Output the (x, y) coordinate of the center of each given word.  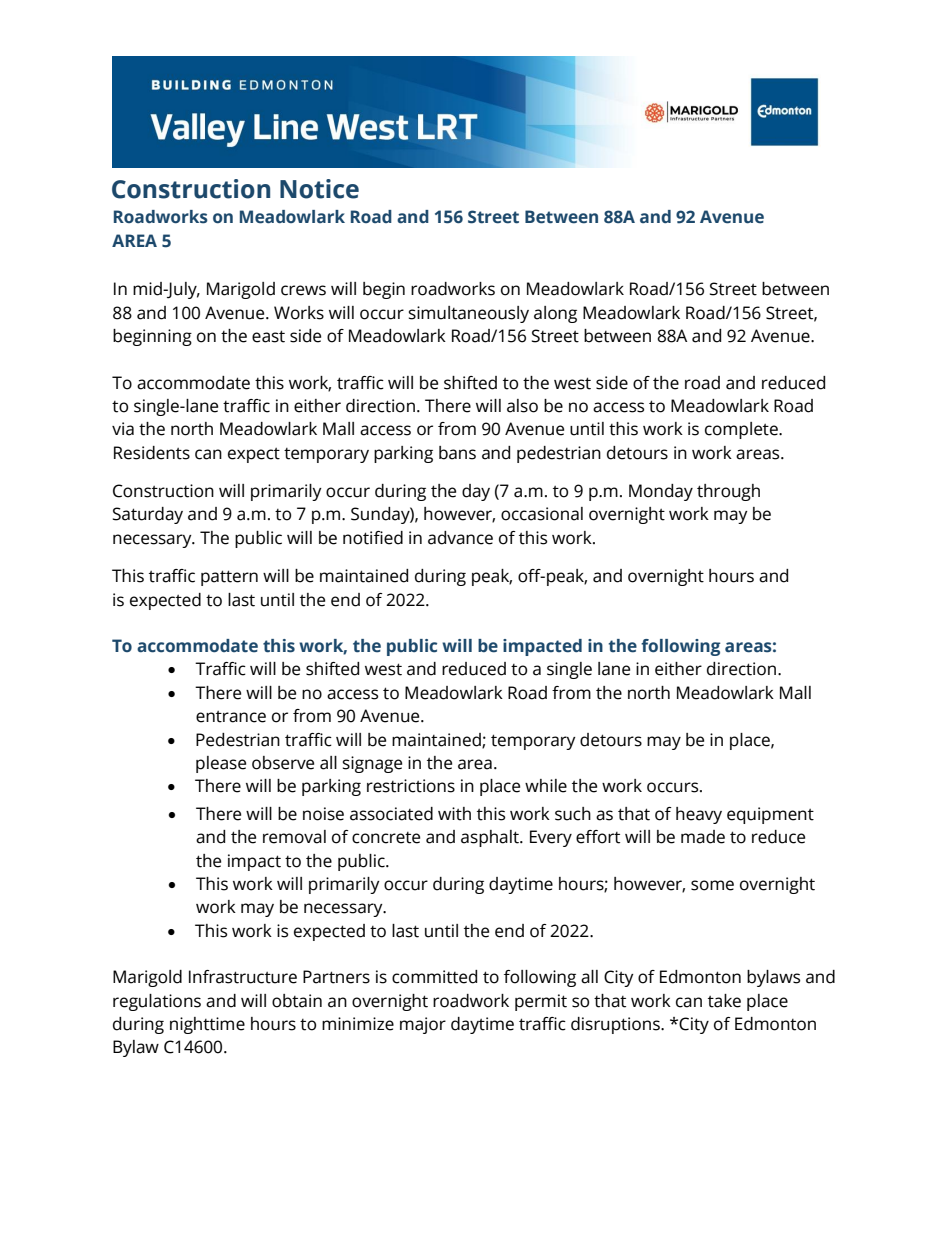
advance (460, 538)
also (522, 406)
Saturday (148, 515)
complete (742, 430)
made (703, 837)
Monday (661, 492)
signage (372, 764)
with (454, 814)
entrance (231, 717)
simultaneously (469, 314)
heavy (699, 815)
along (555, 314)
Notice (319, 189)
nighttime (207, 1025)
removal (294, 837)
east (268, 336)
